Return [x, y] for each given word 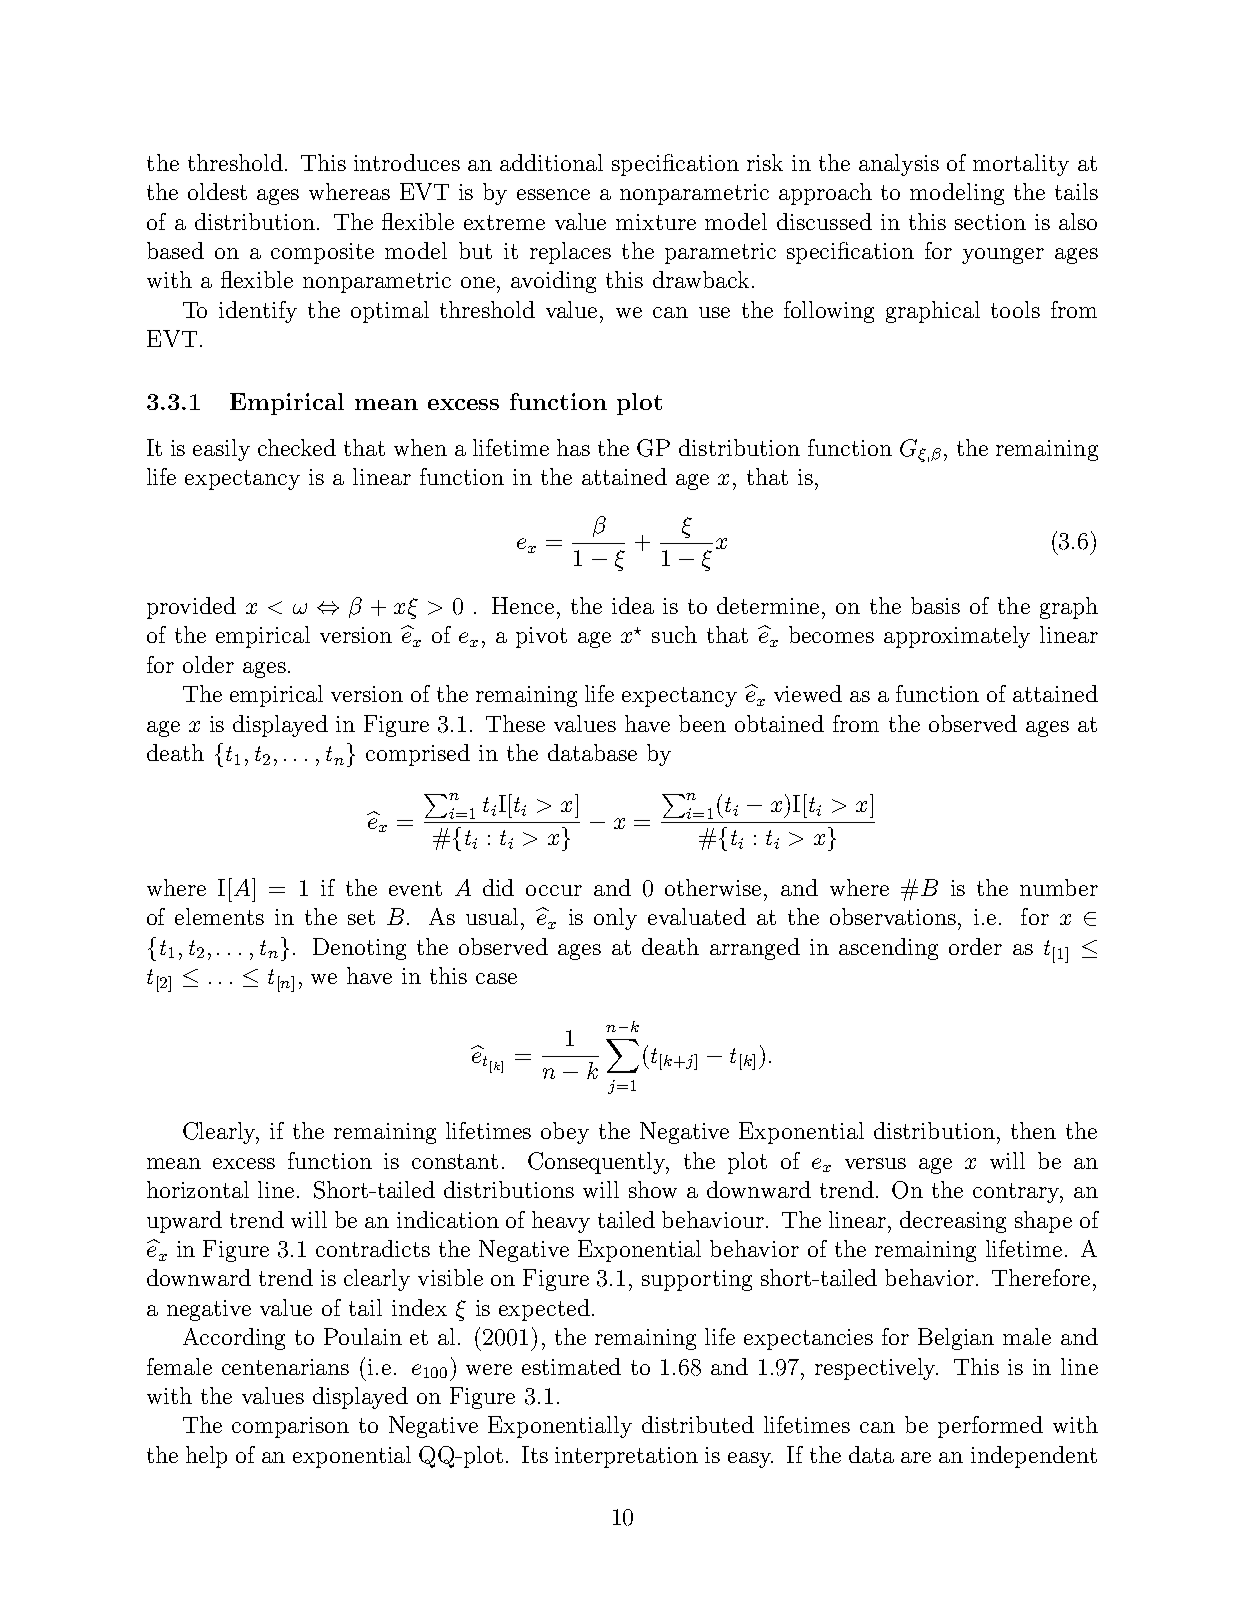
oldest [217, 191]
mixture [656, 222]
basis [935, 605]
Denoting [359, 949]
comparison [290, 1427]
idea [633, 605]
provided [191, 608]
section [990, 222]
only [615, 919]
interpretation [626, 1457]
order [975, 946]
